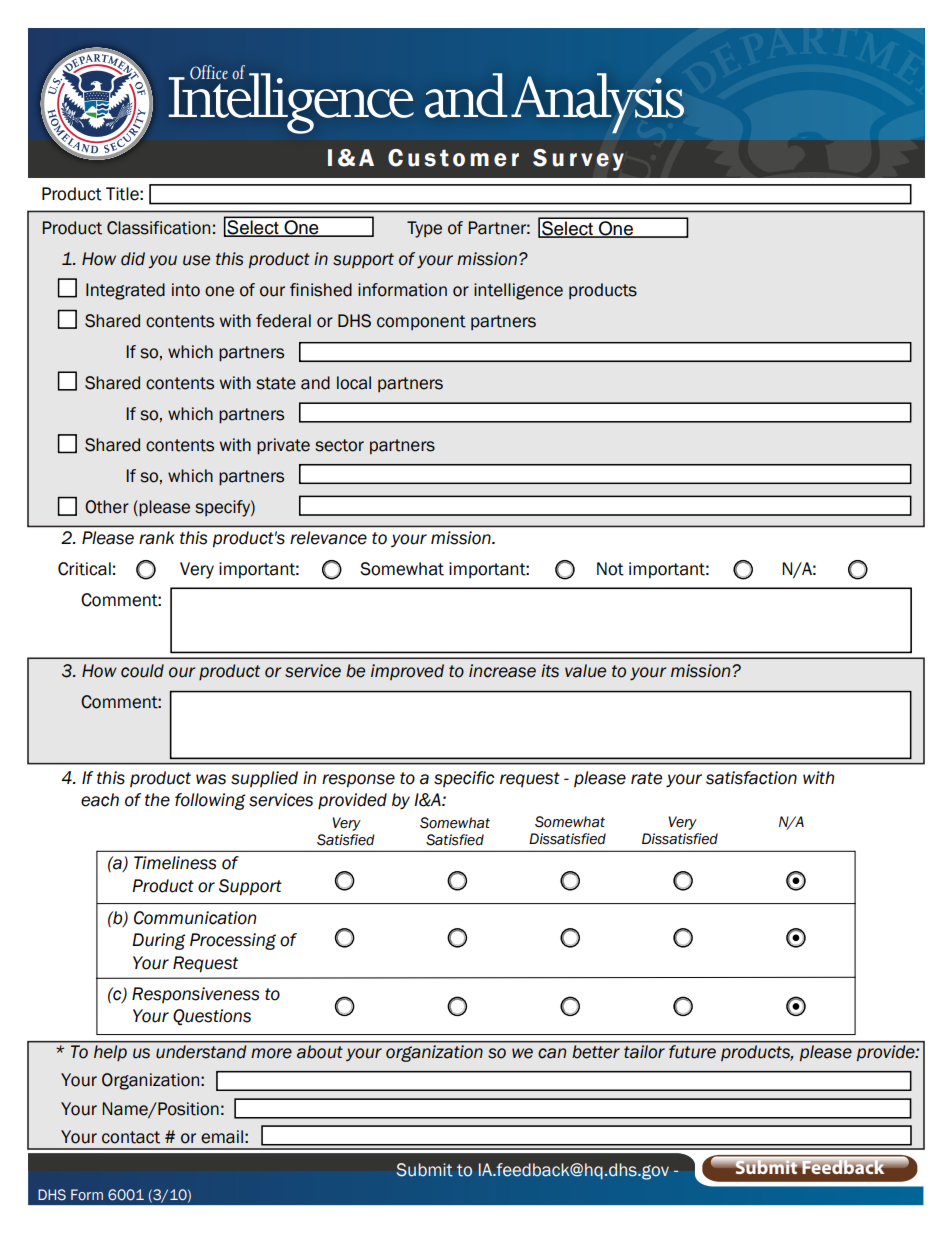 The image size is (952, 1233). Describe the element at coordinates (421, 322) in the document. I see `component` at that location.
